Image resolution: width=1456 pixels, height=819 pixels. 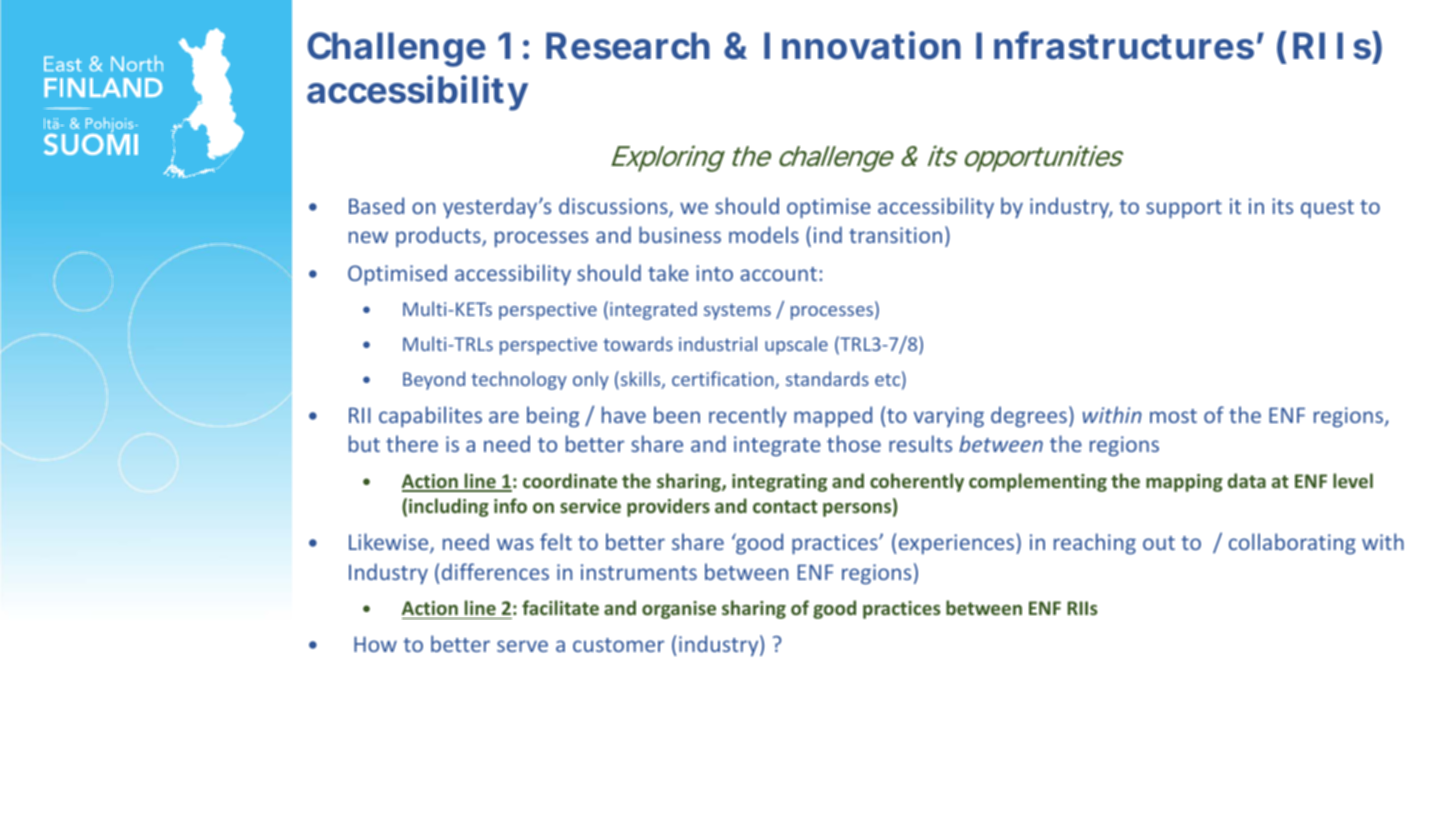 I want to click on collaborating, so click(x=1292, y=543).
